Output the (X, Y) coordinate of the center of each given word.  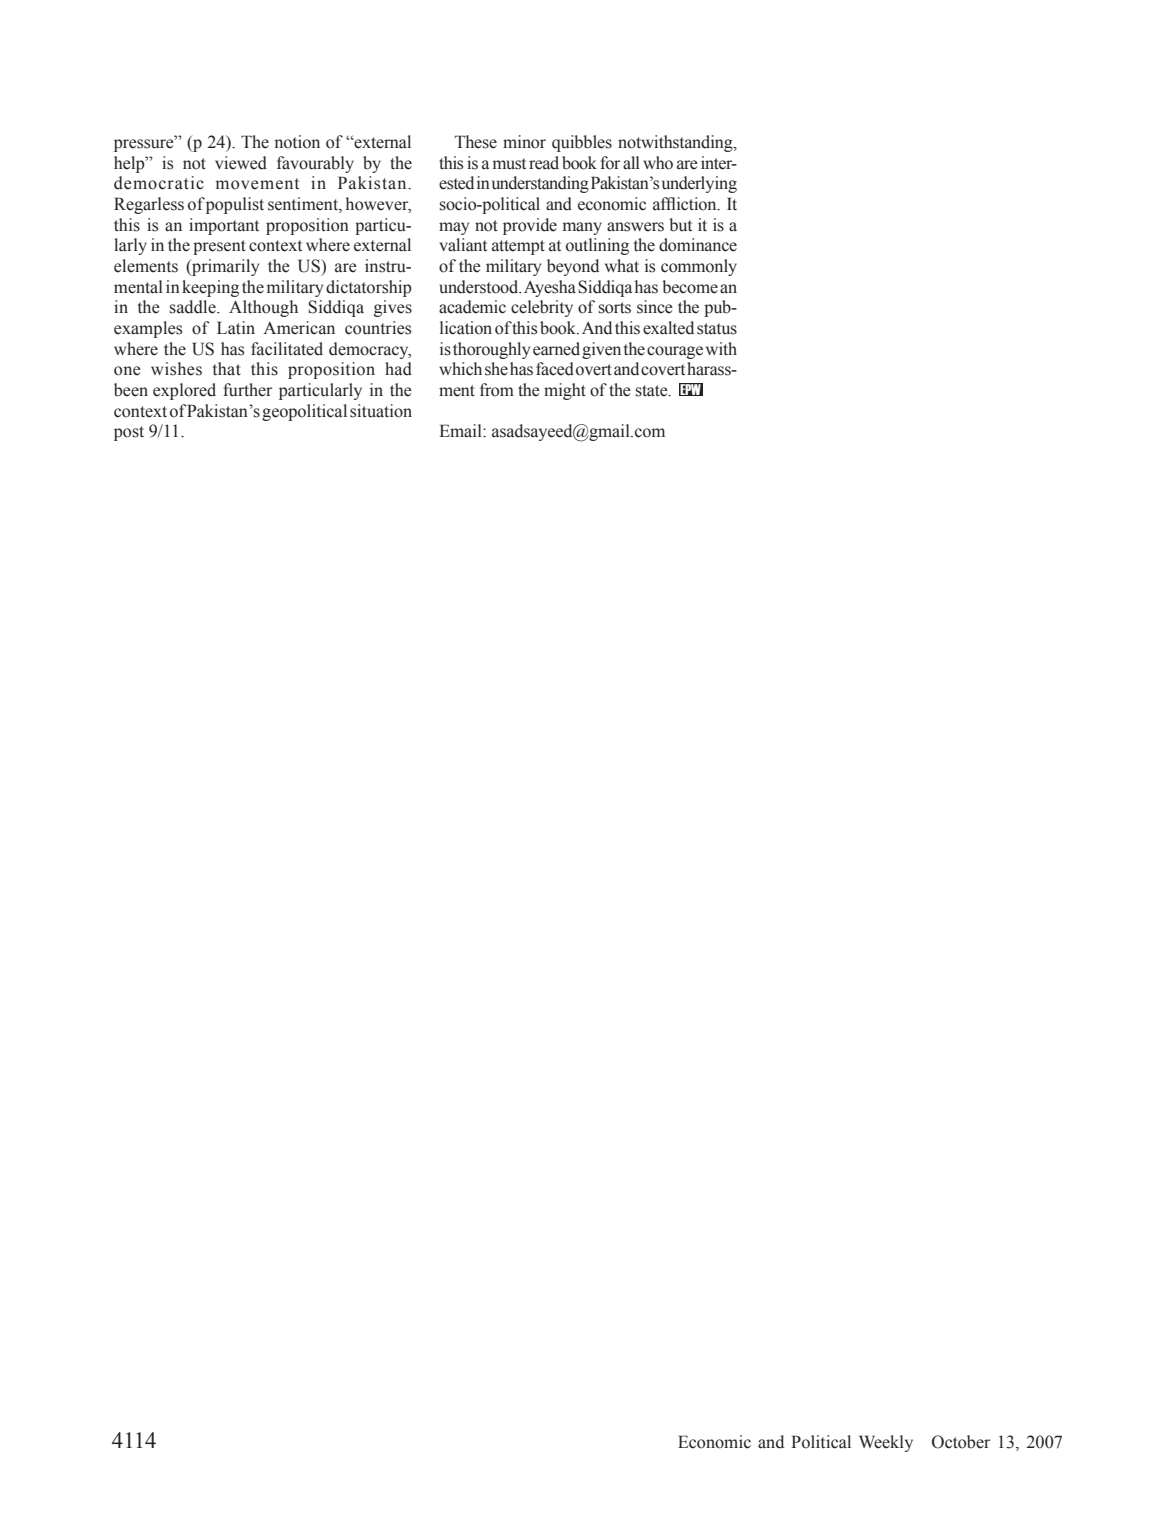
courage (675, 352)
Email (461, 431)
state (653, 391)
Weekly (886, 1443)
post (129, 433)
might (565, 391)
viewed (241, 163)
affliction (686, 204)
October (961, 1442)
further (247, 390)
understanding (540, 184)
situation (381, 411)
